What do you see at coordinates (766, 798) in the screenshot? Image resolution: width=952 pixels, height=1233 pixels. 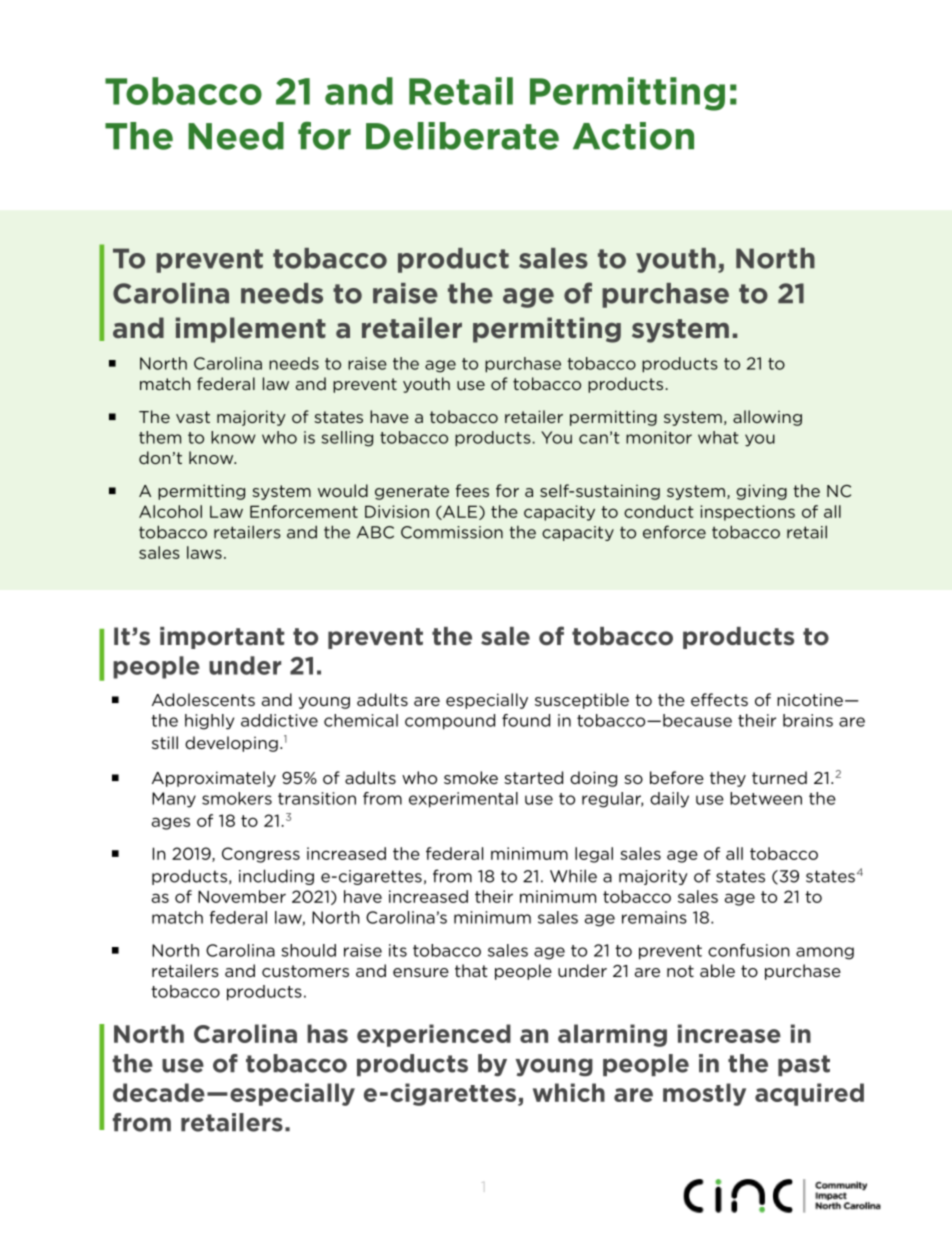 I see `between` at bounding box center [766, 798].
